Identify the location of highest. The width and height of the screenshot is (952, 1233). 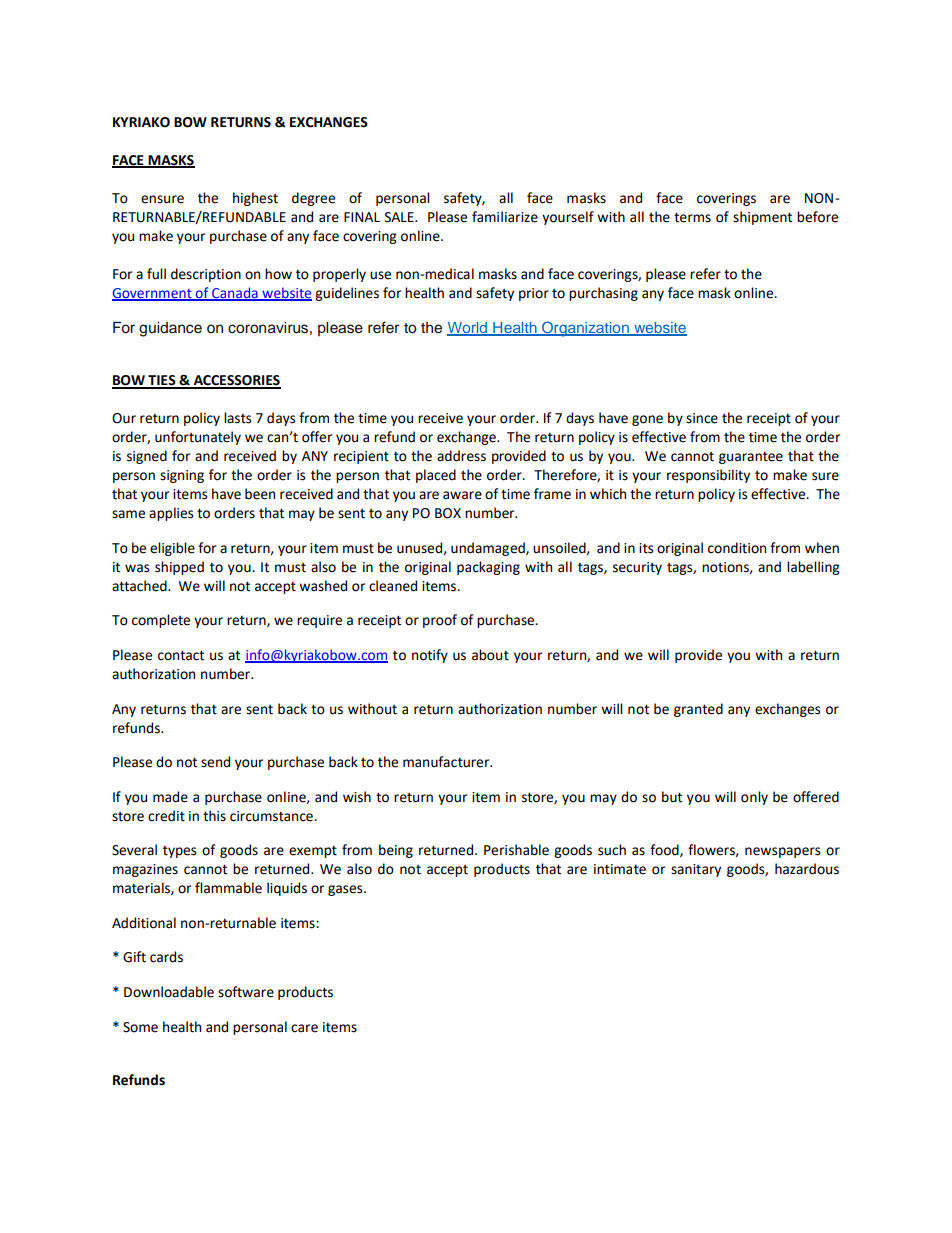
(255, 199).
